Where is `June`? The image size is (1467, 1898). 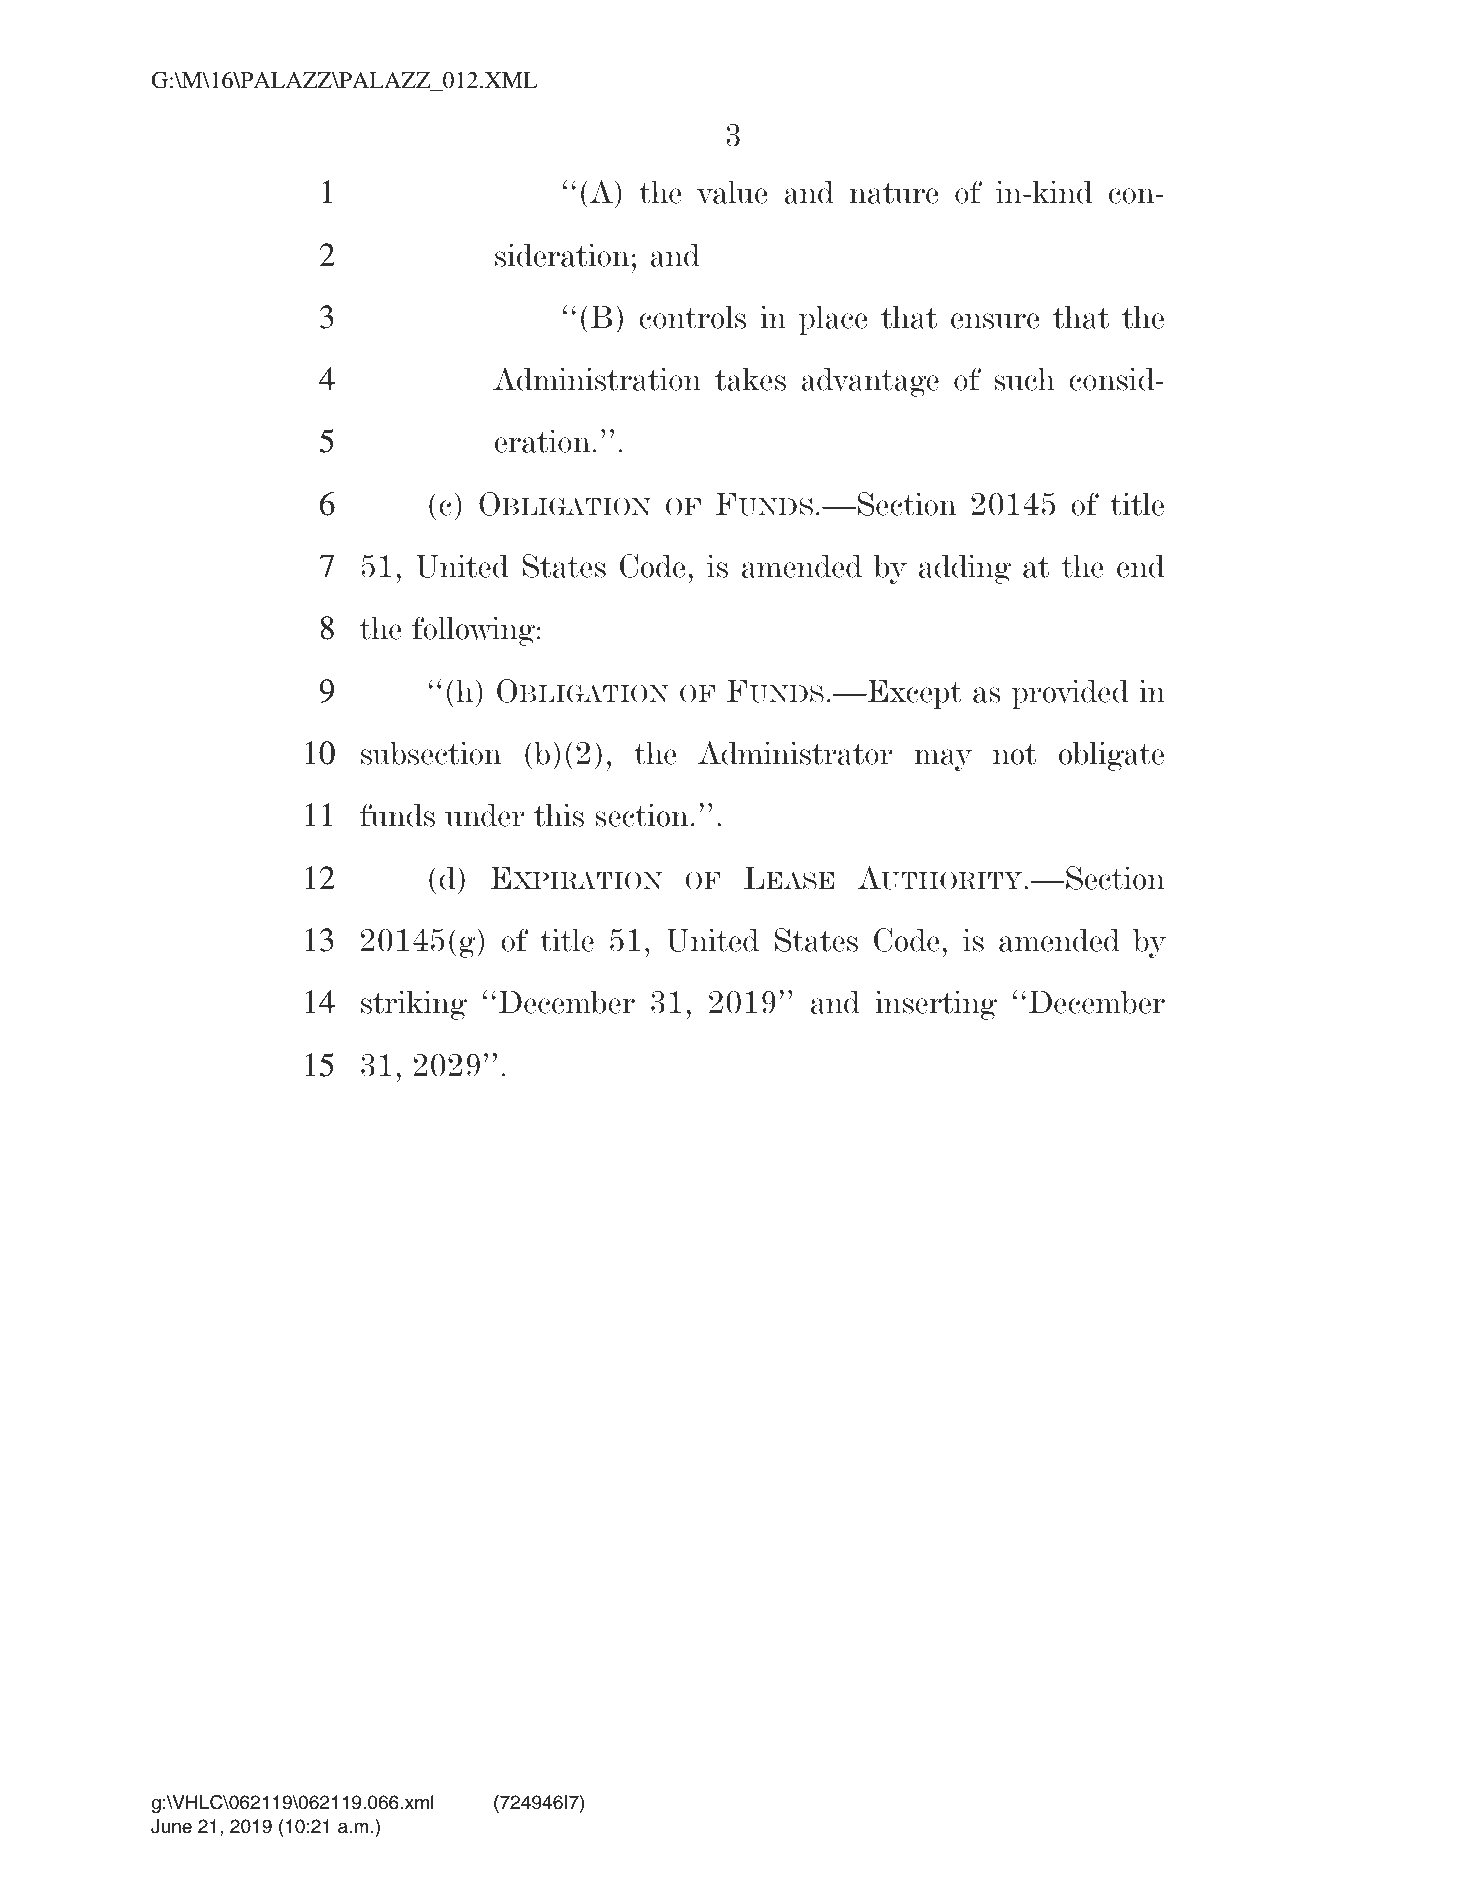 June is located at coordinates (171, 1826).
